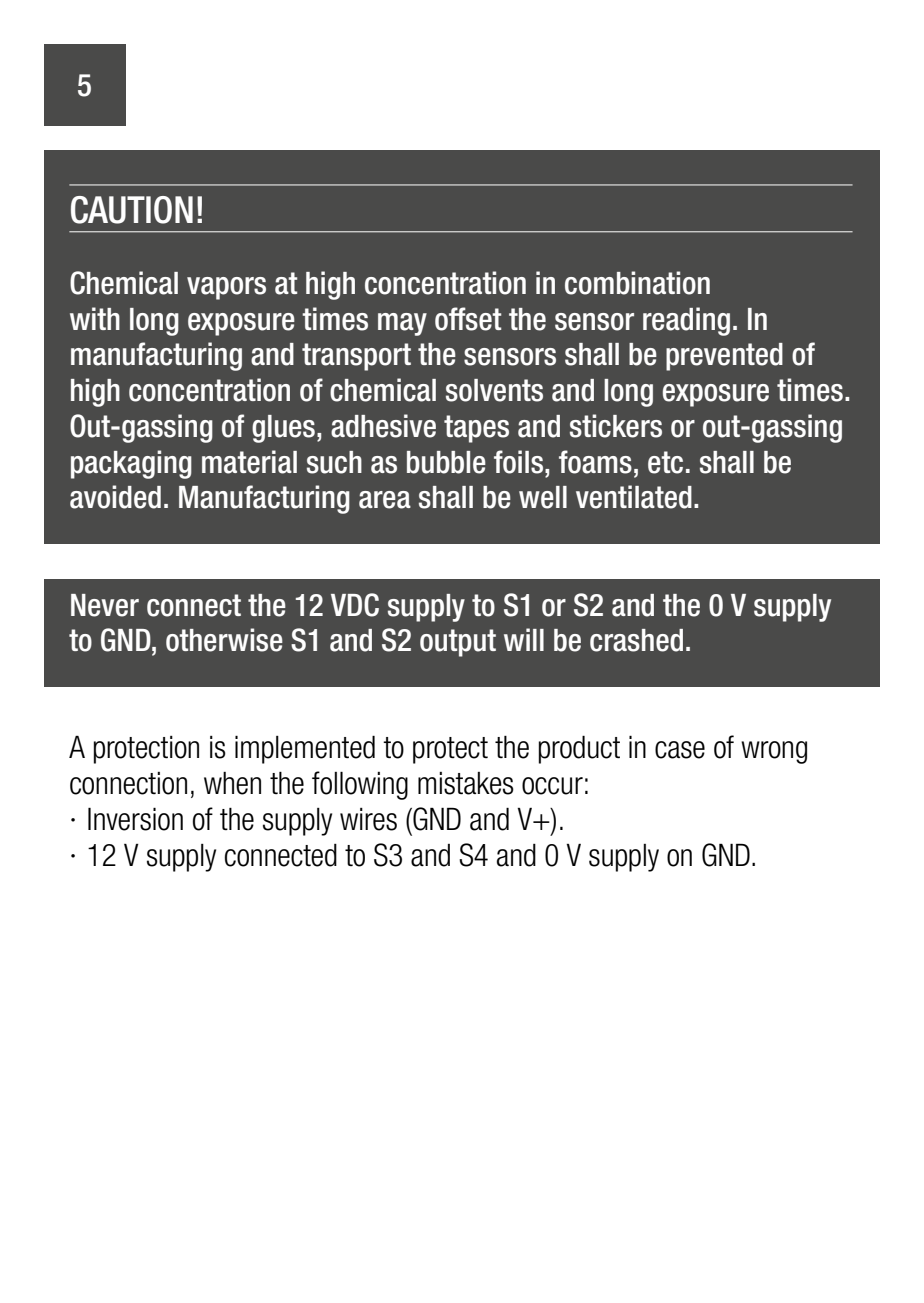 The width and height of the document is (924, 1303). Describe the element at coordinates (115, 497) in the document. I see `avoided` at that location.
